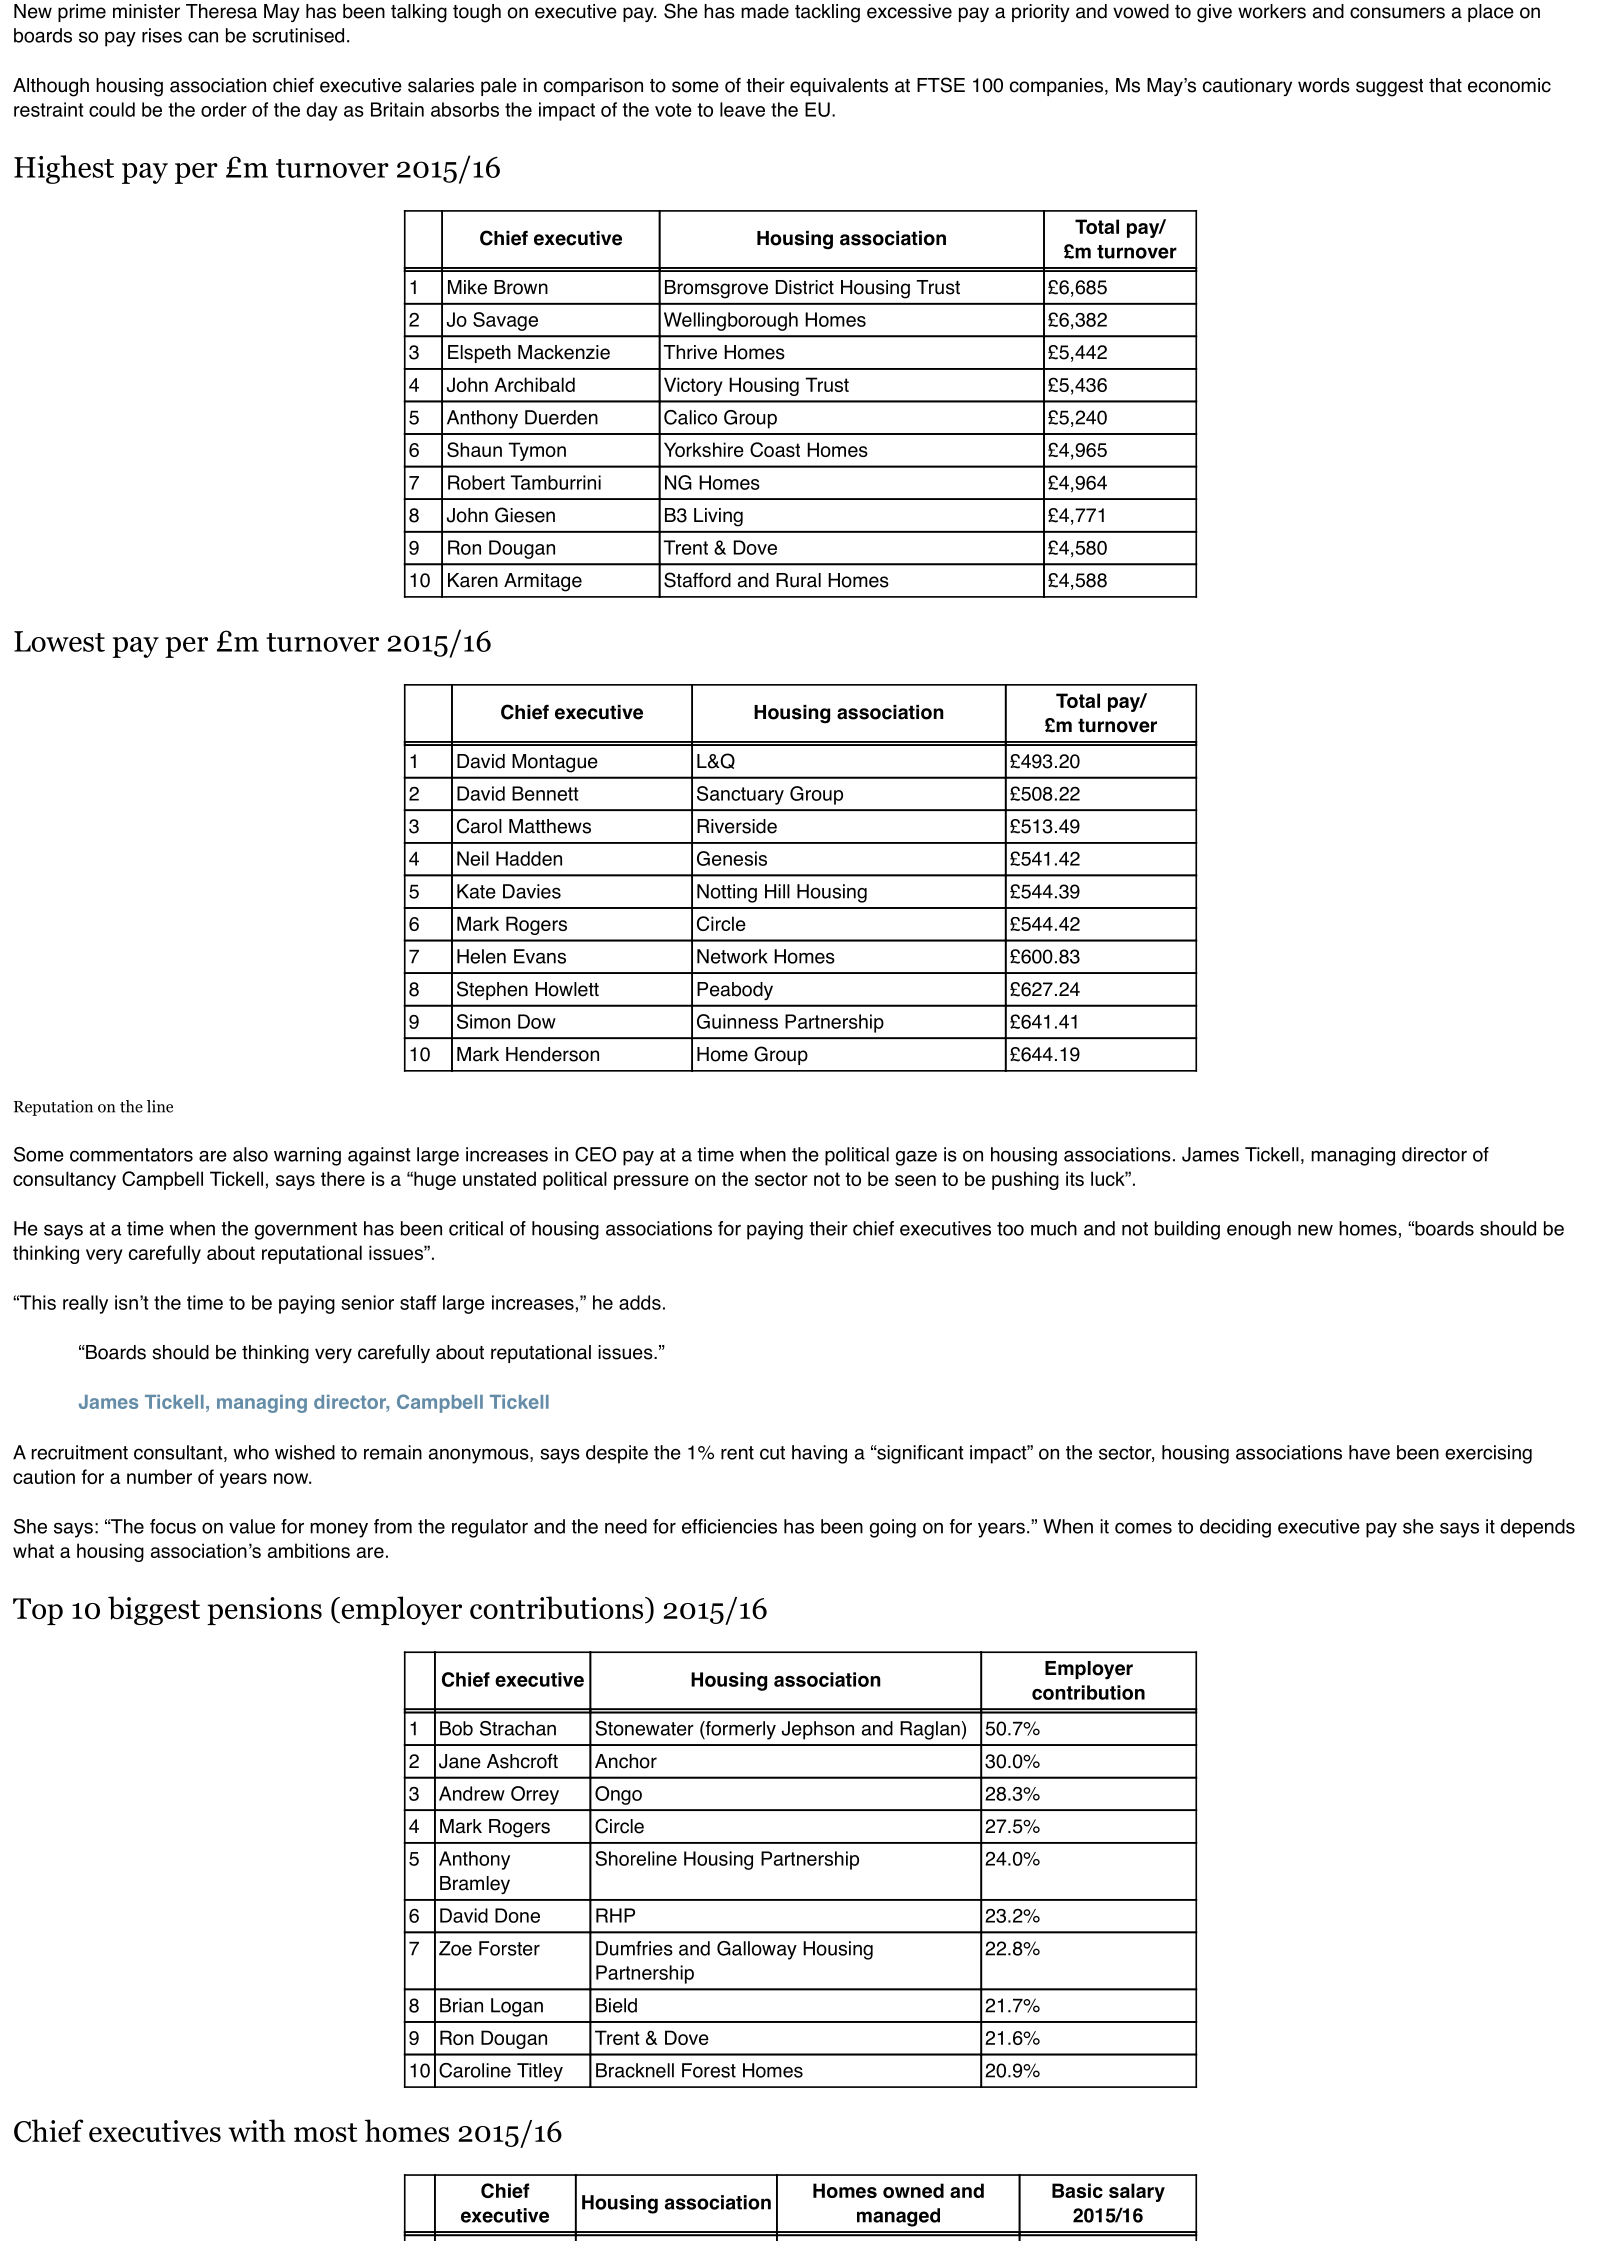 The image size is (1601, 2241). I want to click on Hill, so click(777, 891).
